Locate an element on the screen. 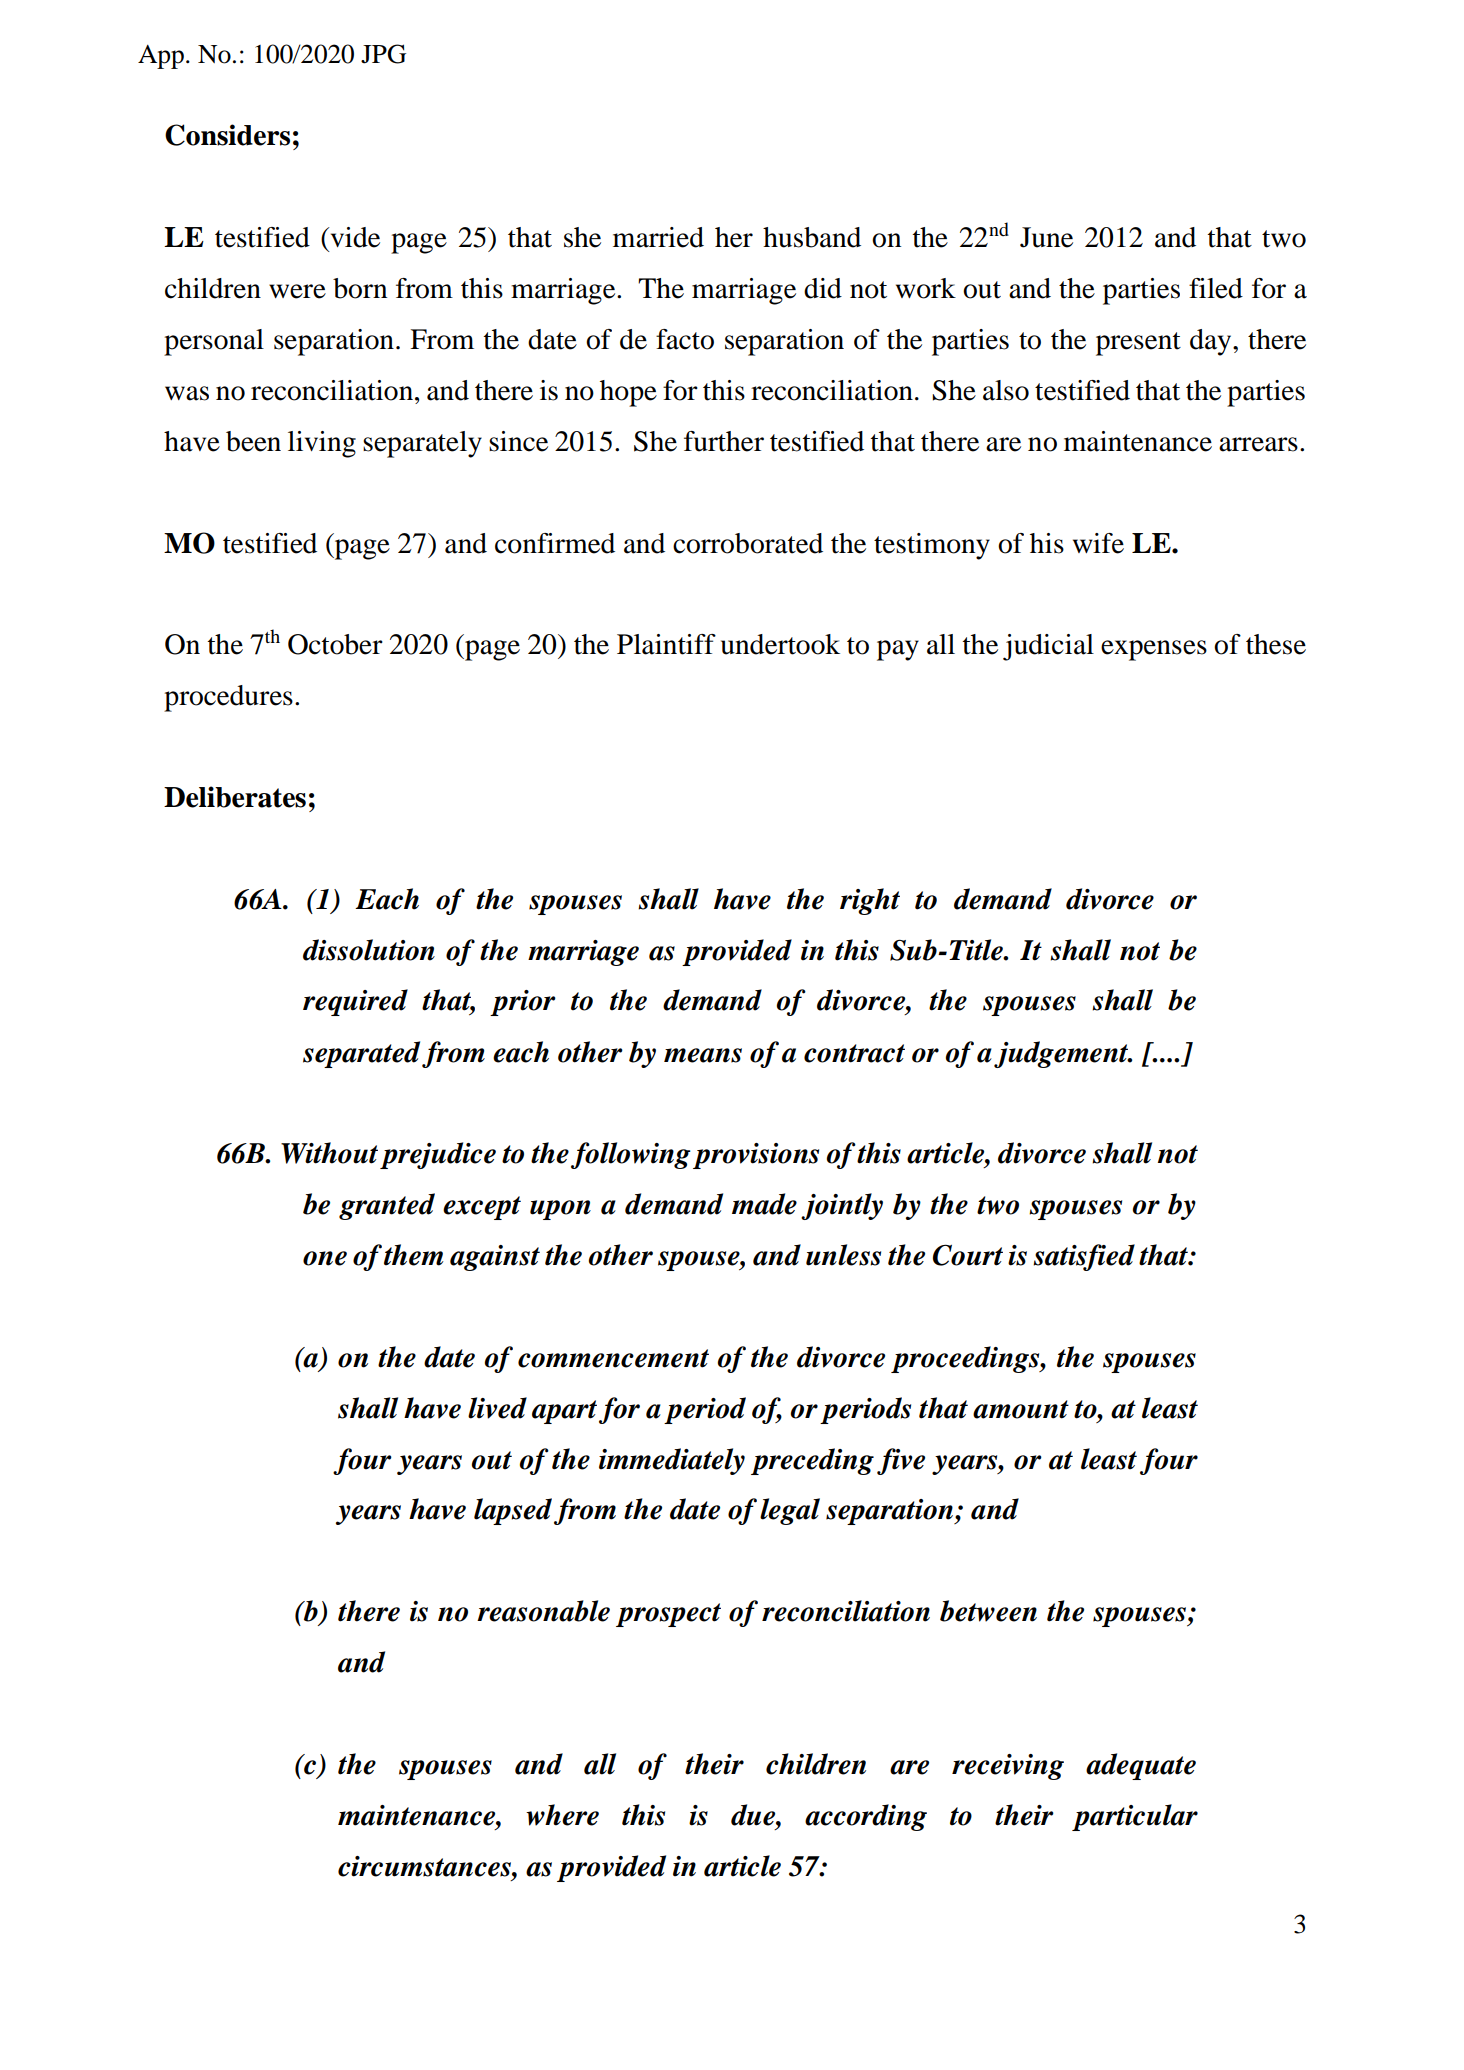 The height and width of the screenshot is (2070, 1464). made is located at coordinates (764, 1204).
